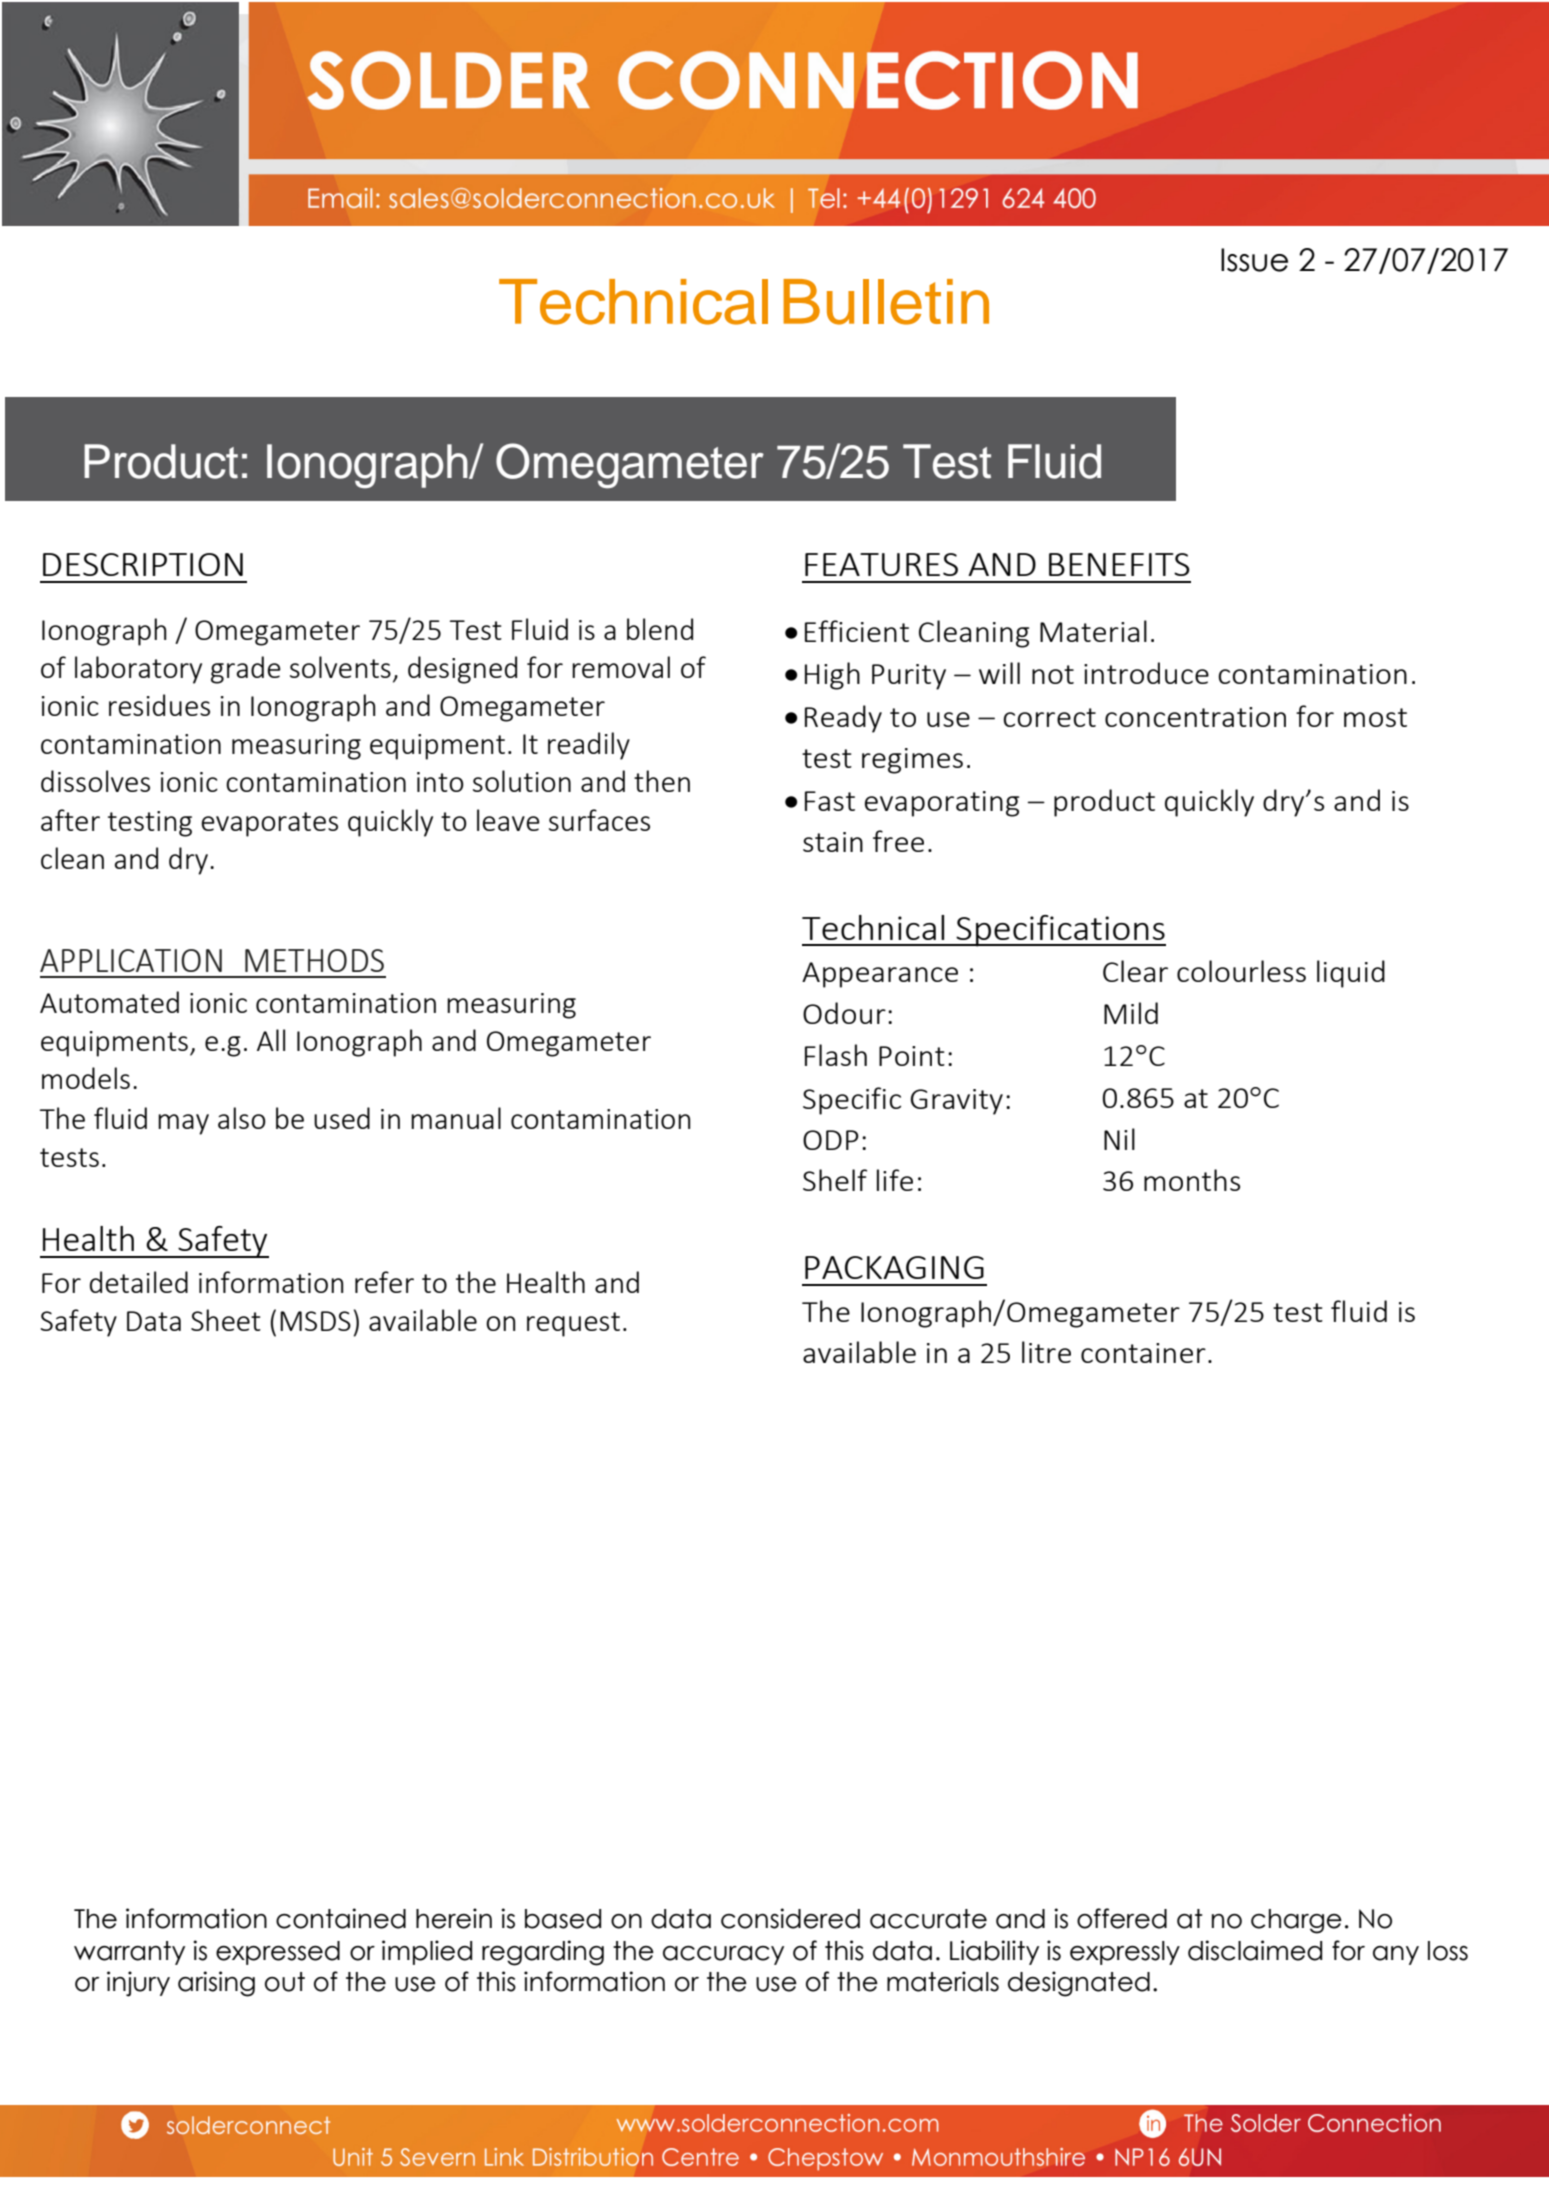 The width and height of the page is (1549, 2191). I want to click on Sheet, so click(226, 1320).
